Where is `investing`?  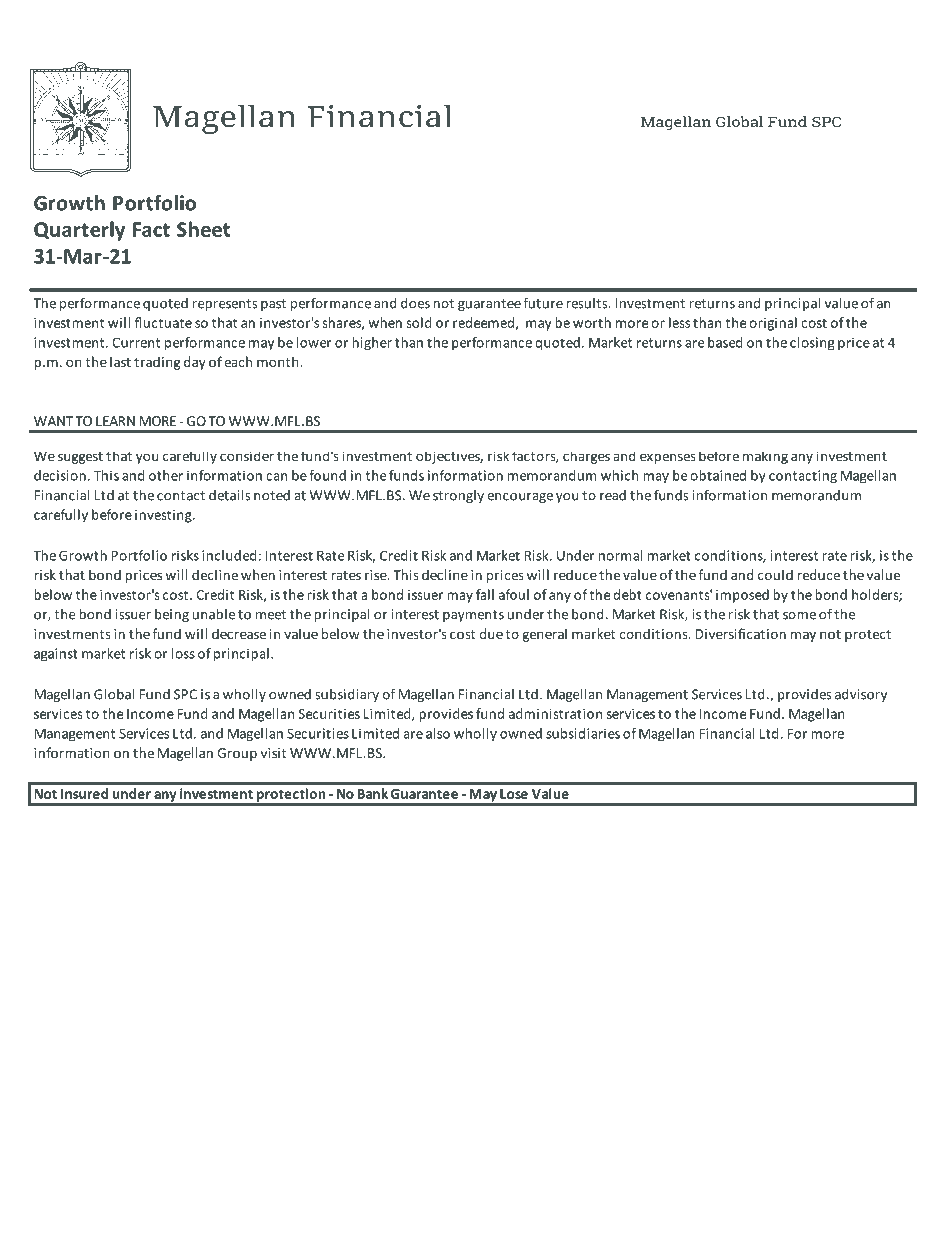
investing is located at coordinates (164, 516).
